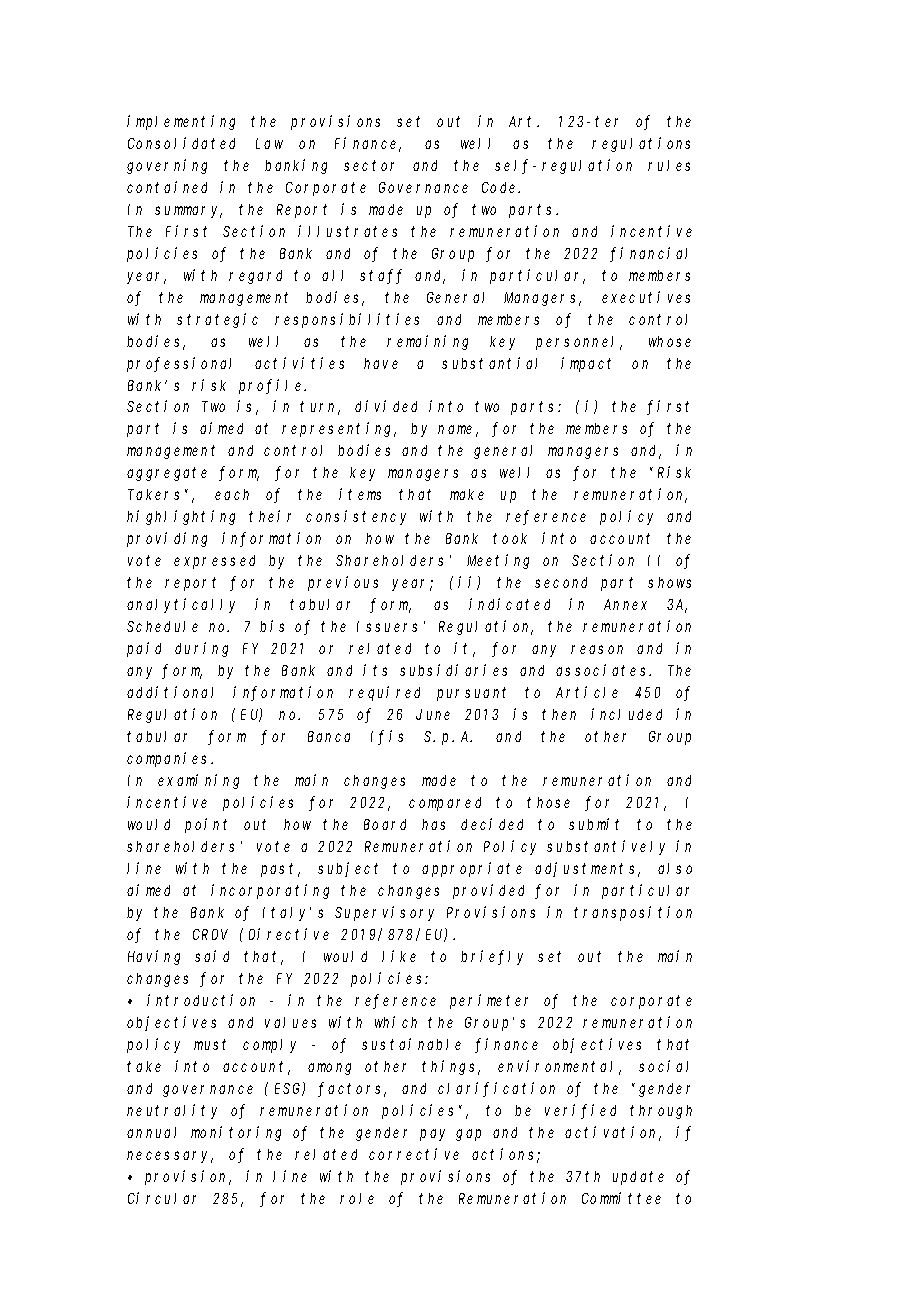 The image size is (924, 1308). I want to click on necessary, so click(170, 1157).
